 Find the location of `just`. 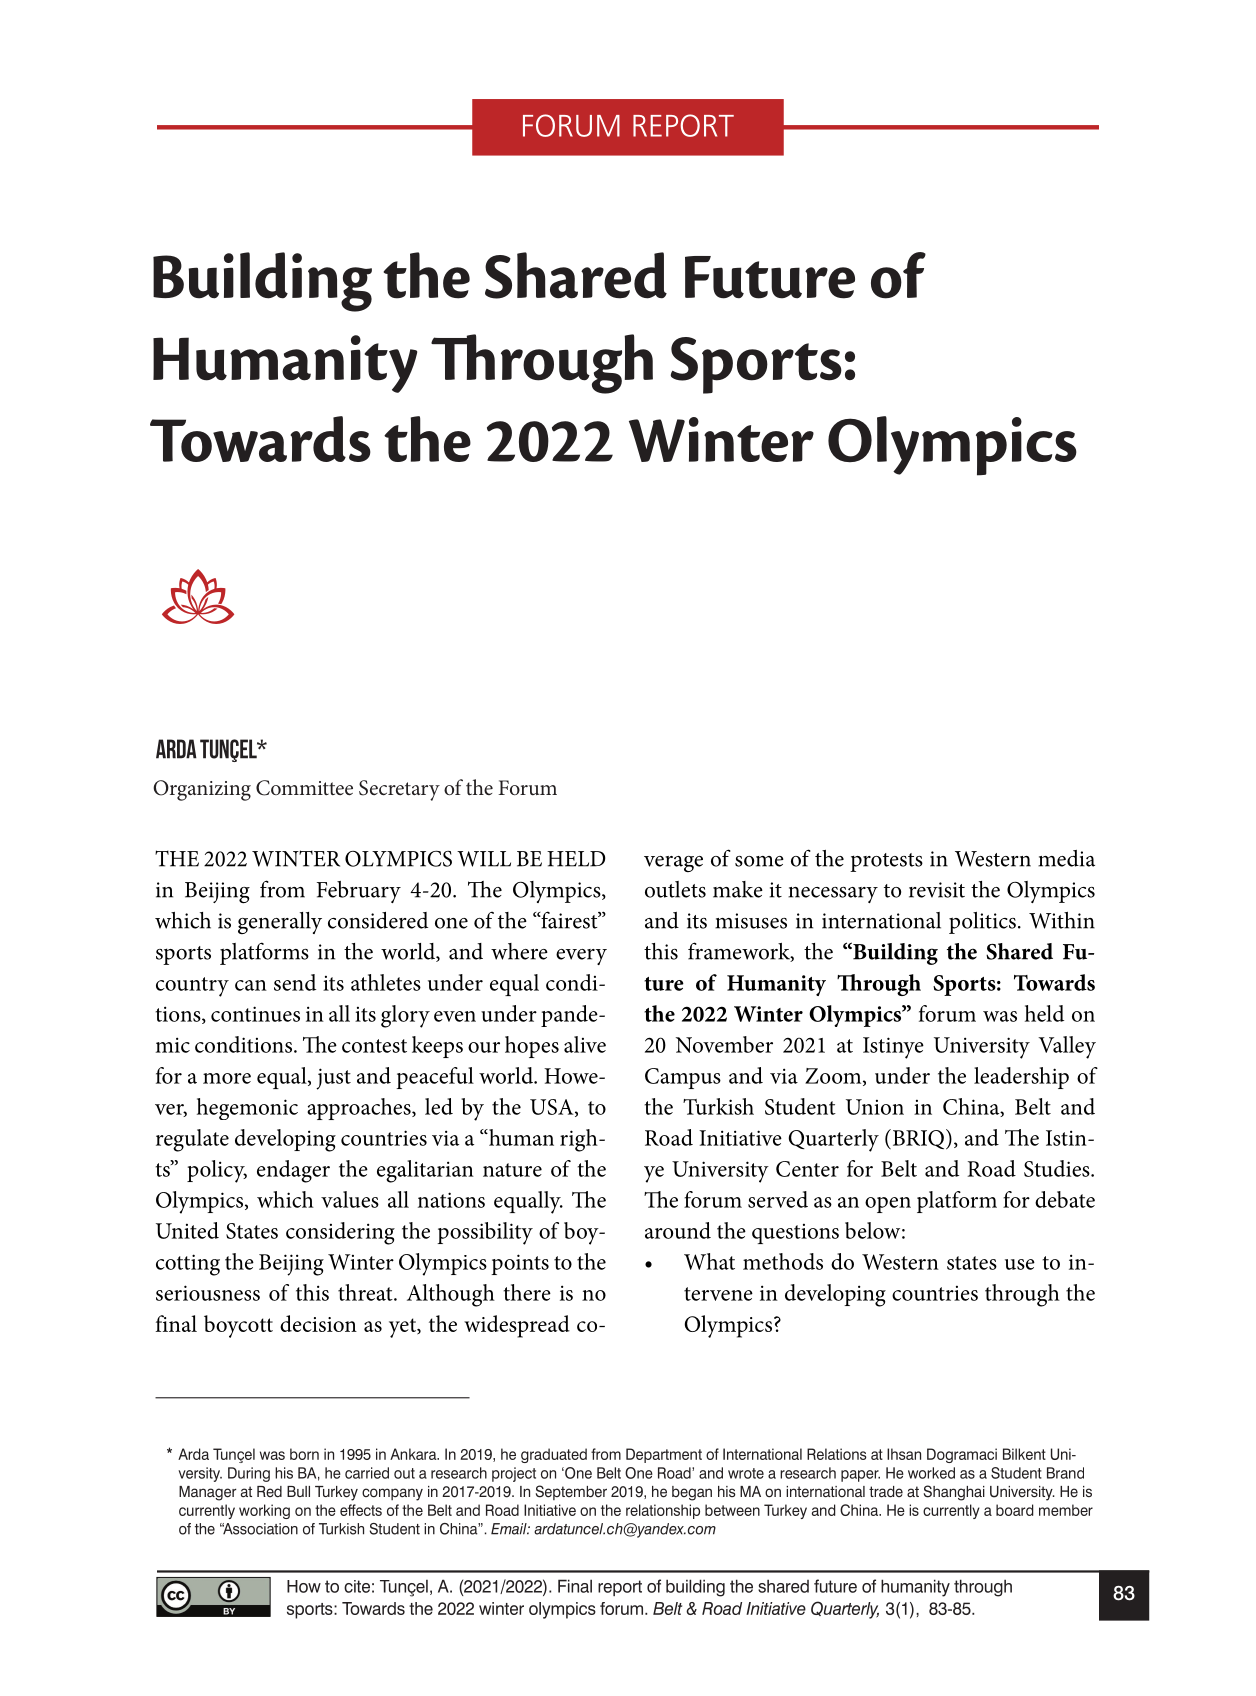

just is located at coordinates (333, 1079).
